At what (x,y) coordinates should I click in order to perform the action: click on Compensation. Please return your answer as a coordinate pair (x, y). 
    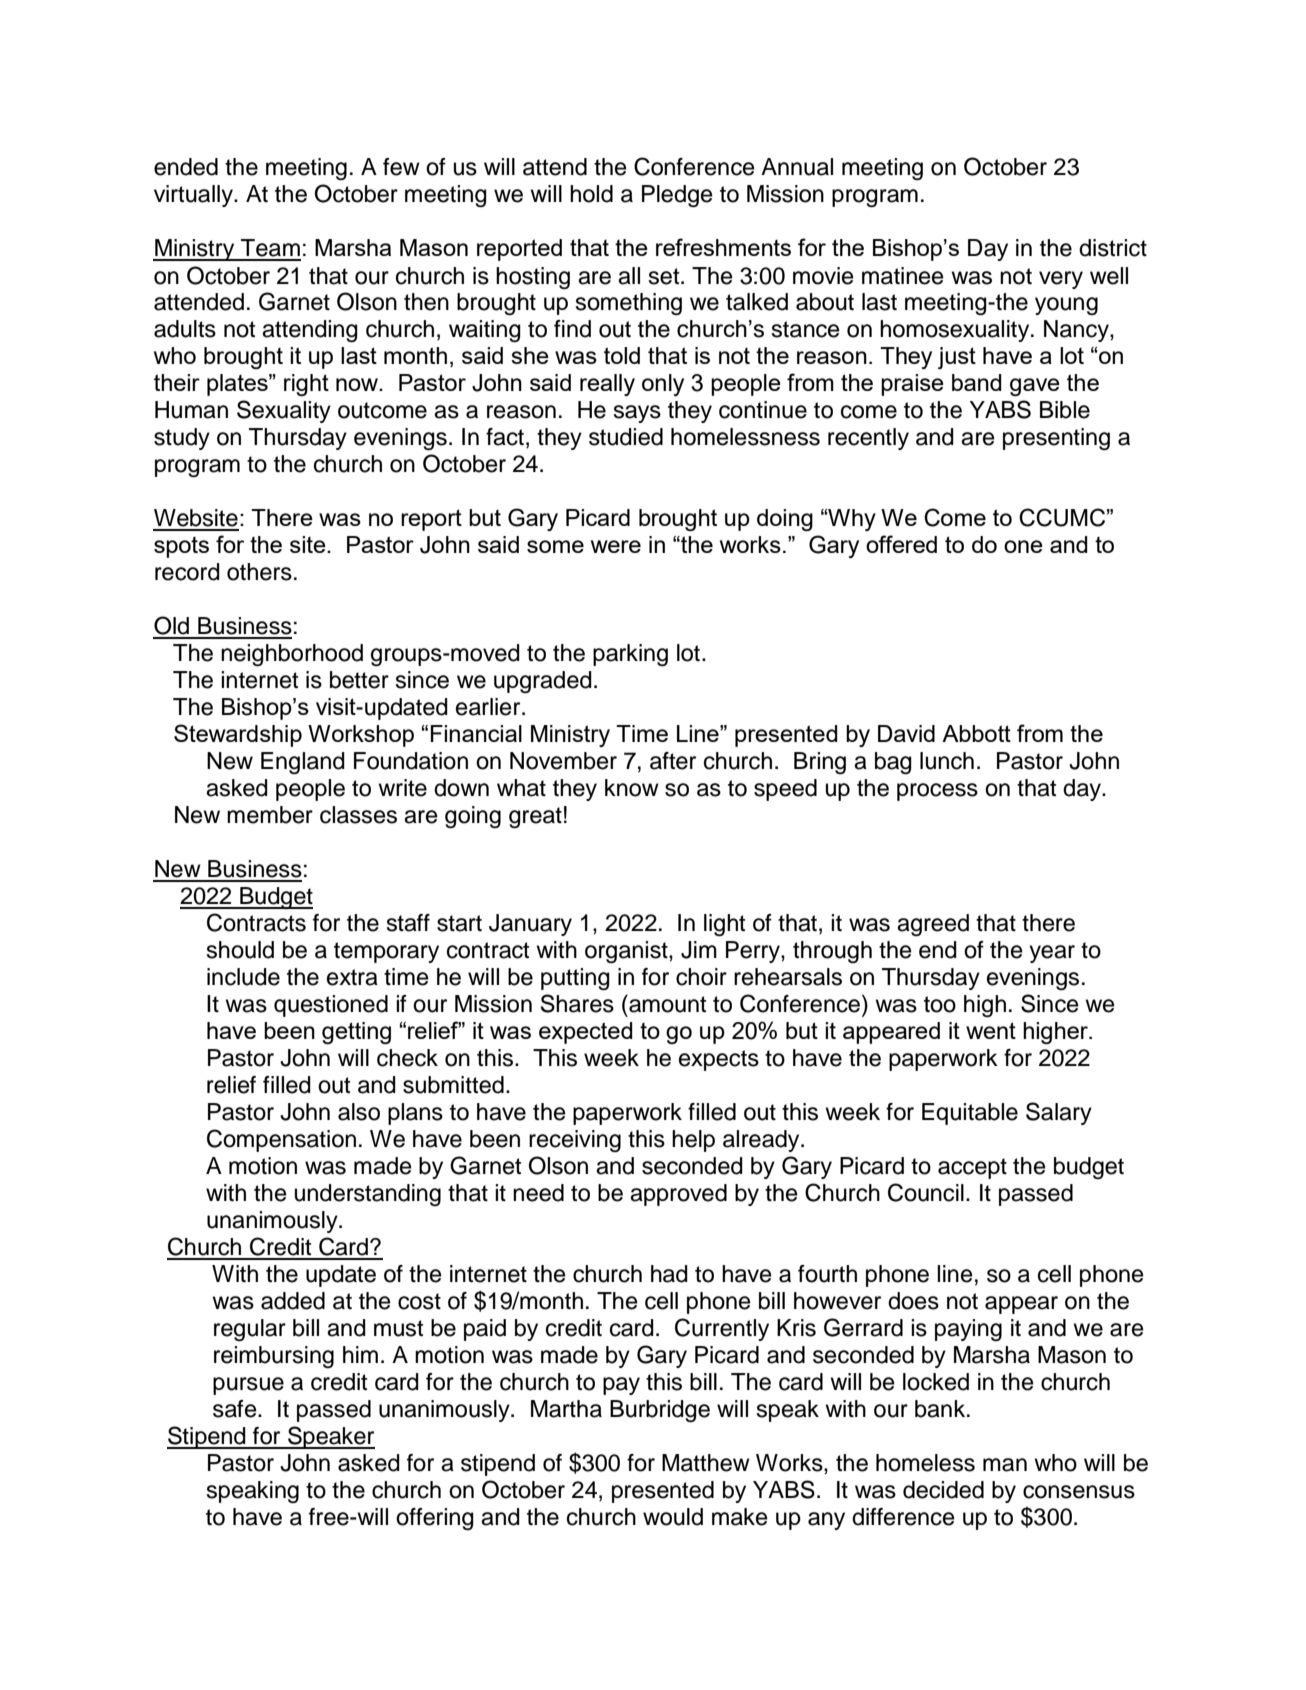
    Looking at the image, I should click on (281, 1140).
